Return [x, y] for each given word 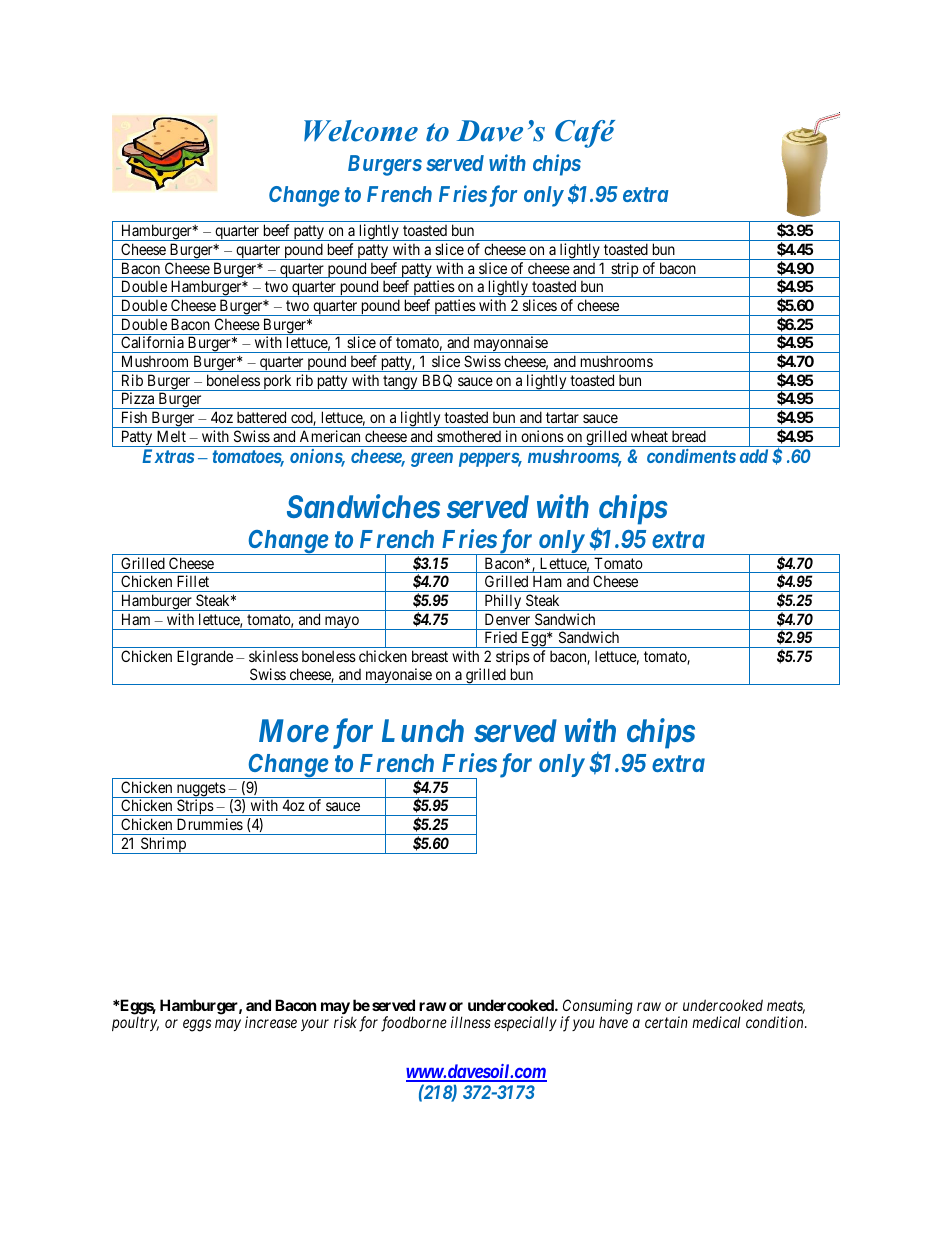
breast [430, 656]
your [315, 1025]
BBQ [438, 382]
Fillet [193, 581]
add [754, 456]
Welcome [361, 131]
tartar [562, 417]
